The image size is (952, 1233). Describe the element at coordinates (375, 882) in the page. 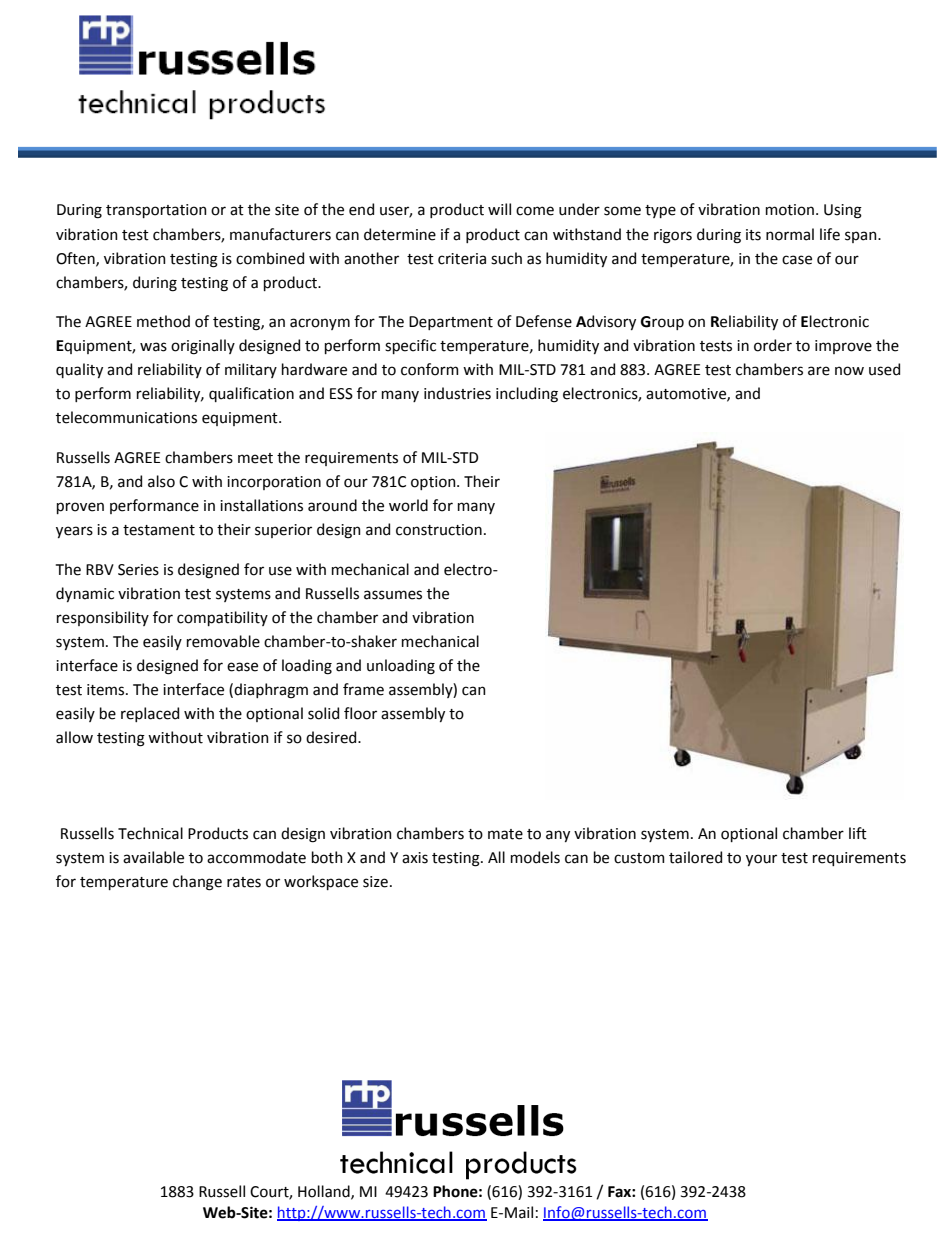

I see `size` at that location.
